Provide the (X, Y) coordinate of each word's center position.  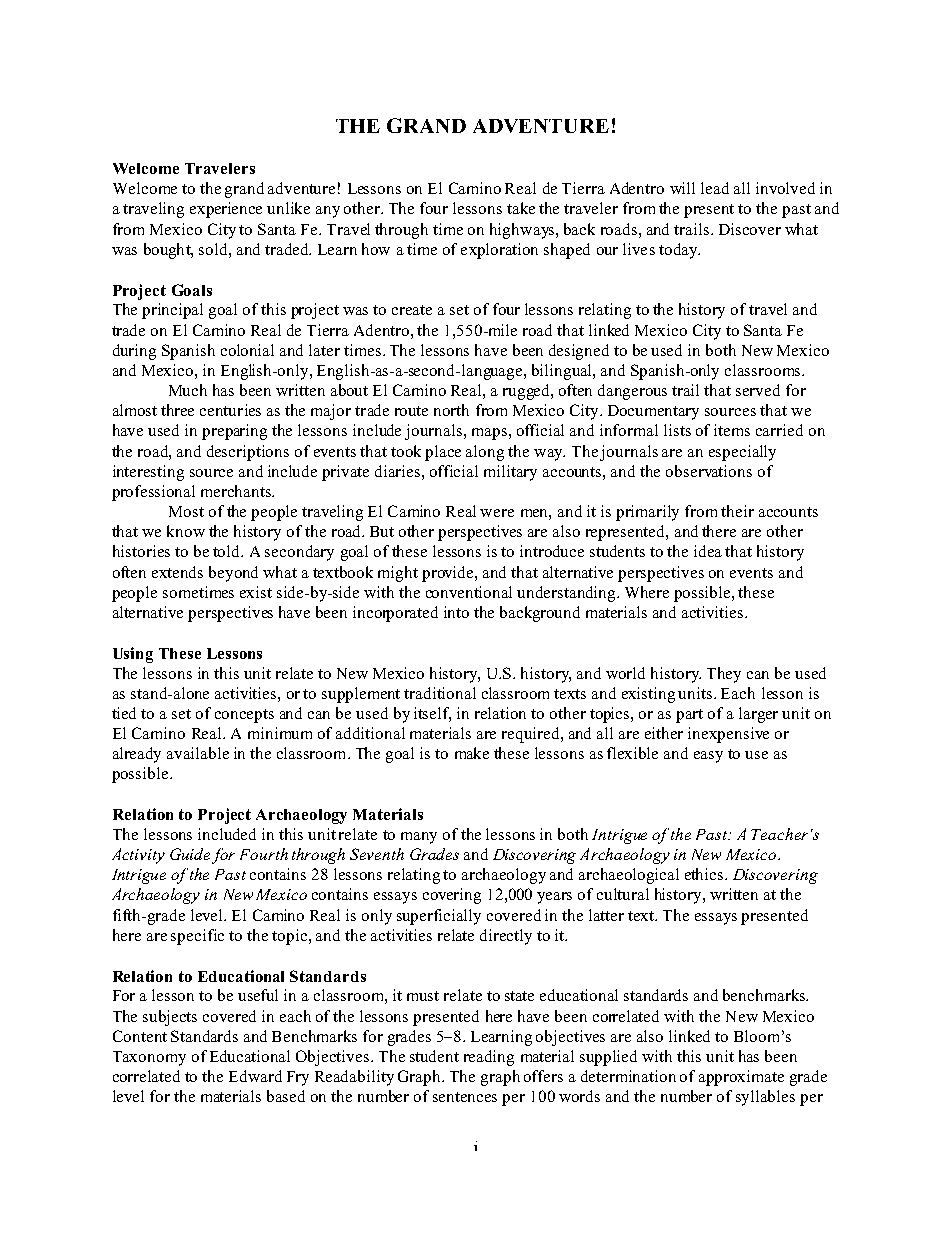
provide (449, 574)
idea (708, 551)
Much (188, 390)
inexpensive (728, 735)
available (198, 753)
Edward (255, 1076)
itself (432, 714)
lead (715, 188)
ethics (705, 874)
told (228, 551)
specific (197, 937)
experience (226, 210)
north (451, 410)
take (521, 208)
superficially (439, 917)
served (758, 390)
